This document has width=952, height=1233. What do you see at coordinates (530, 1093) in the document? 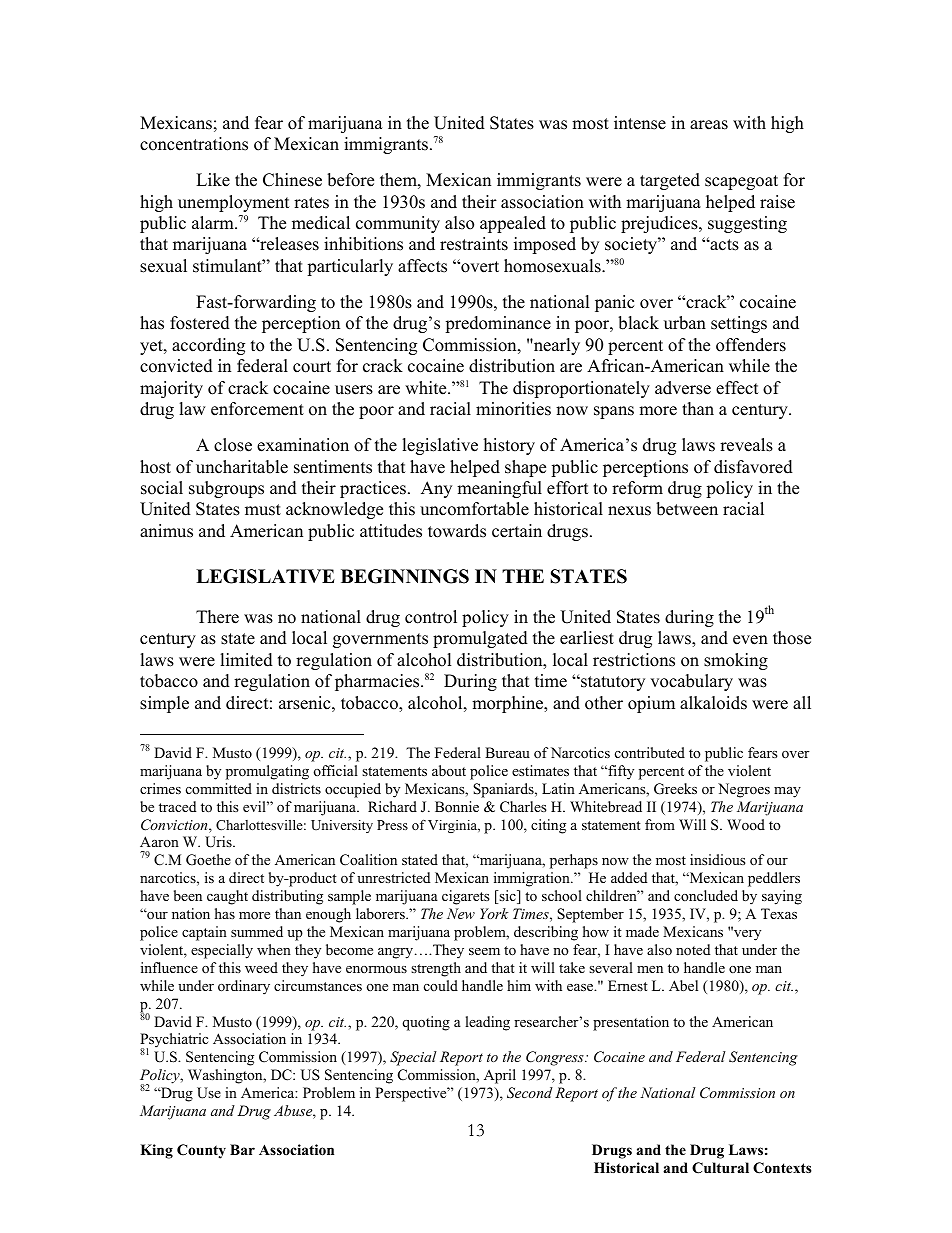
I see `Second` at bounding box center [530, 1093].
